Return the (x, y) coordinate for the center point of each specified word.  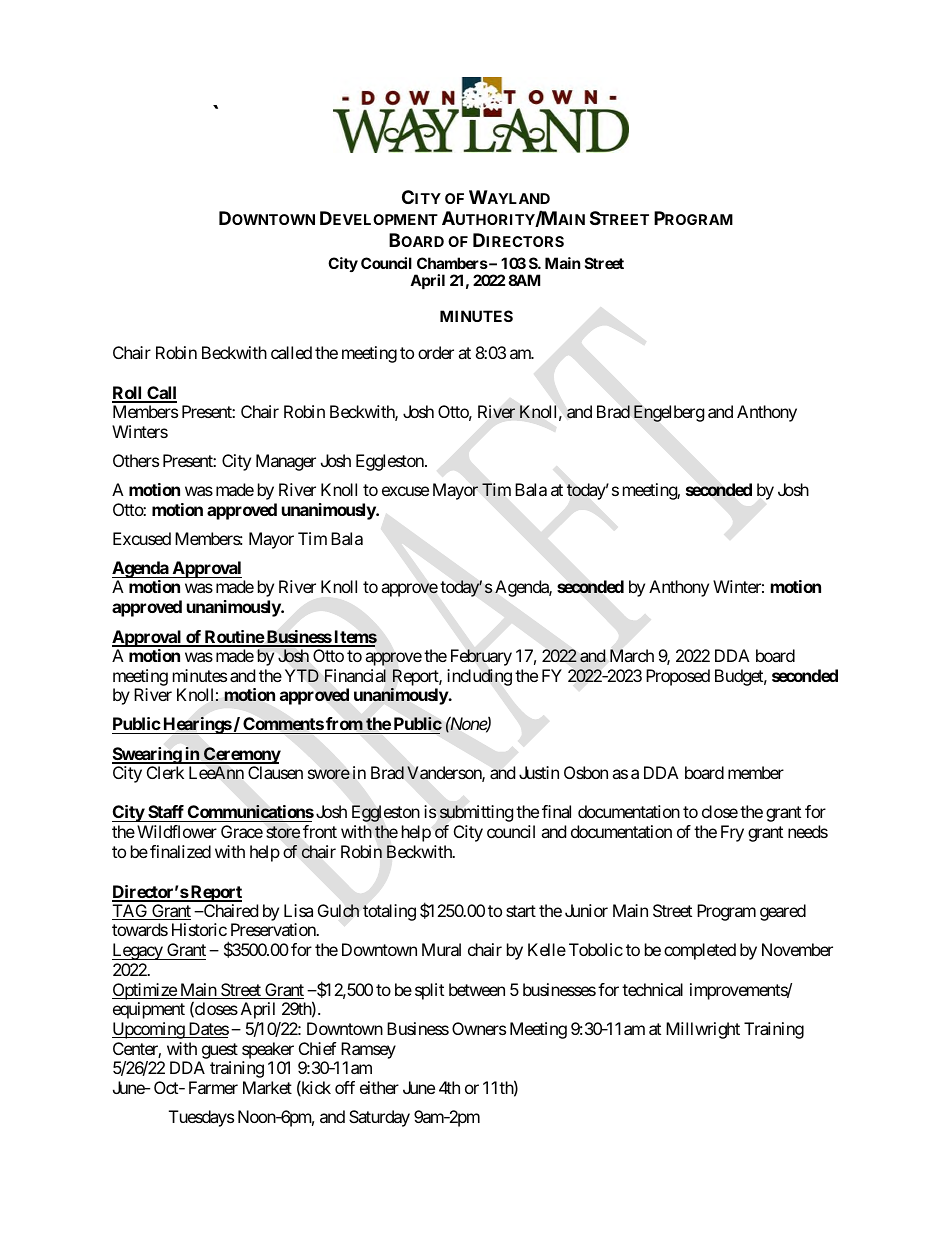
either (379, 1087)
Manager (286, 462)
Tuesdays (201, 1118)
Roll (128, 394)
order (436, 352)
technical (652, 989)
